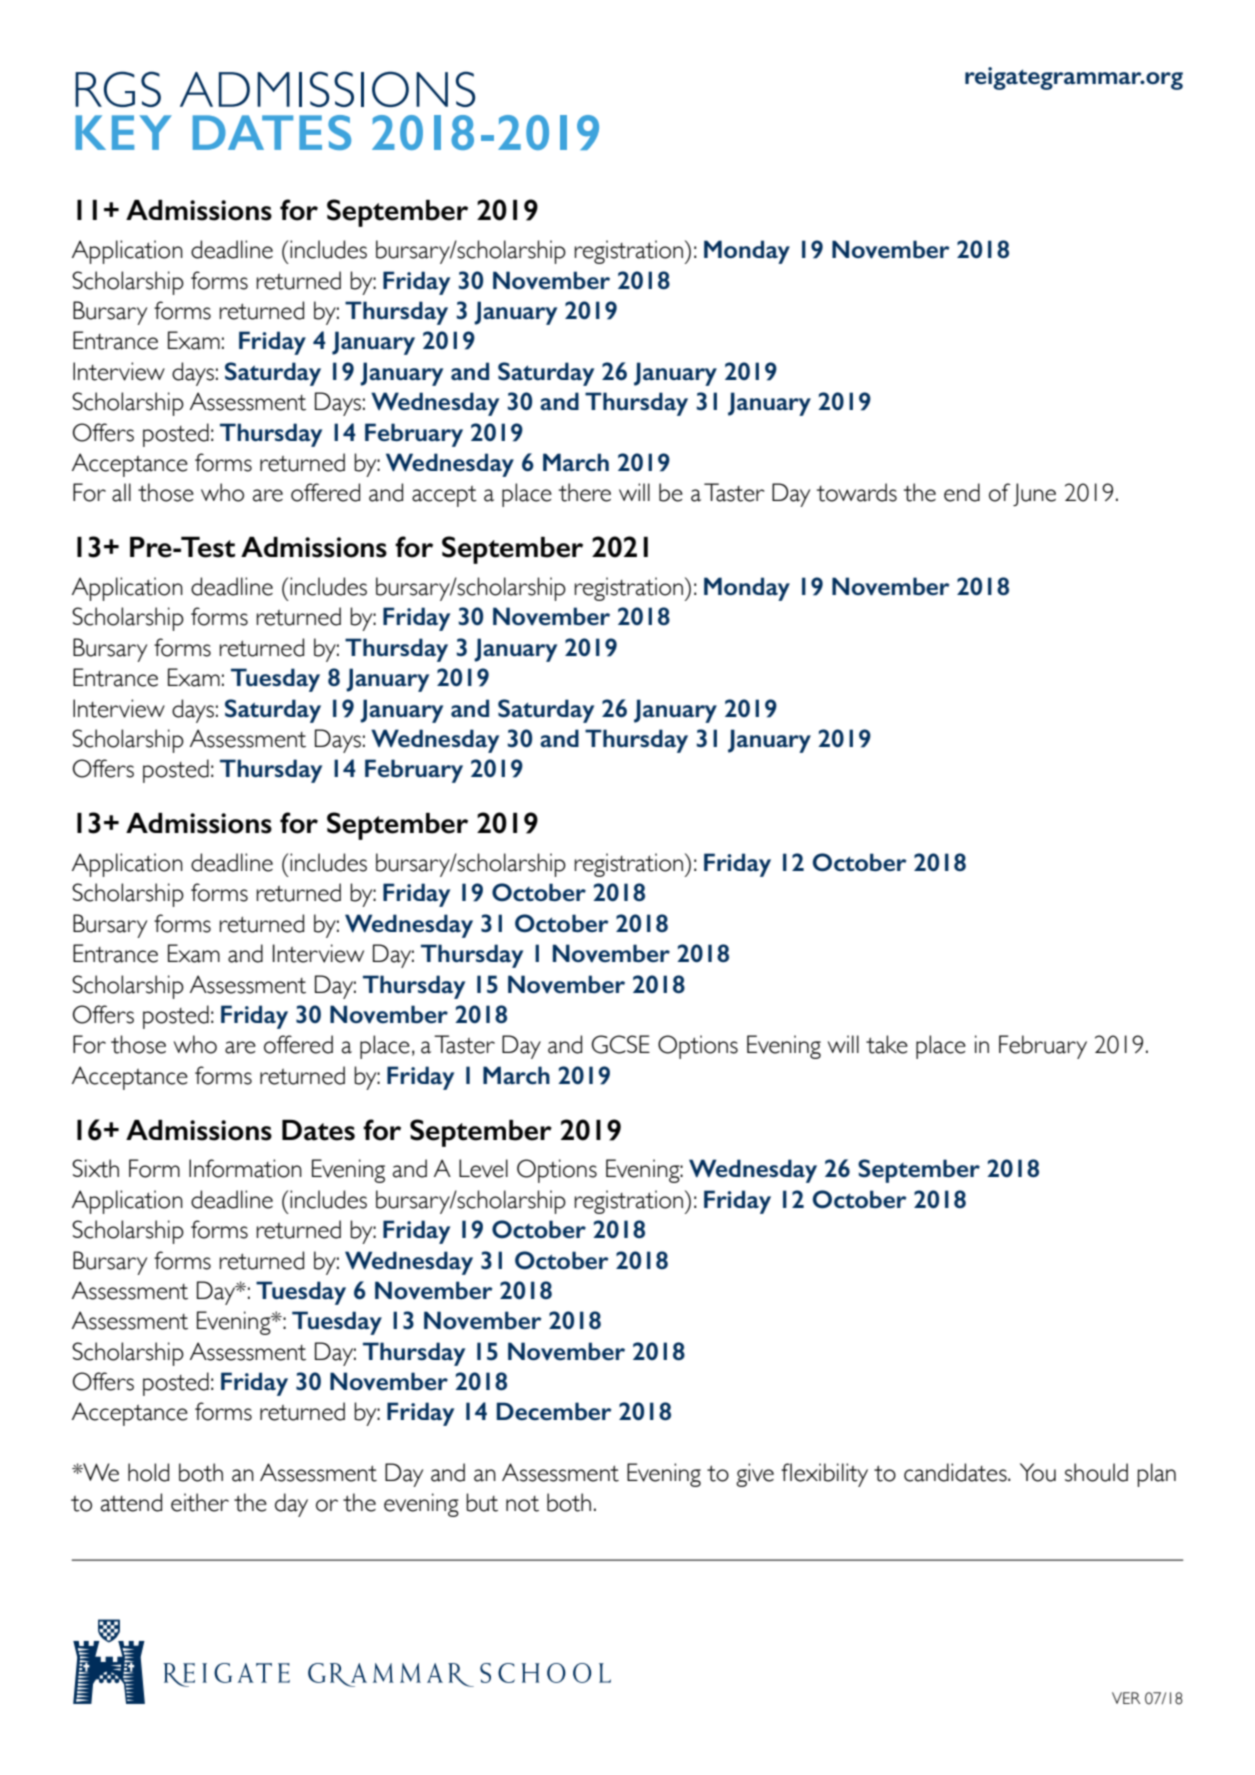 Image resolution: width=1255 pixels, height=1775 pixels. Describe the element at coordinates (121, 492) in the screenshot. I see `all` at that location.
